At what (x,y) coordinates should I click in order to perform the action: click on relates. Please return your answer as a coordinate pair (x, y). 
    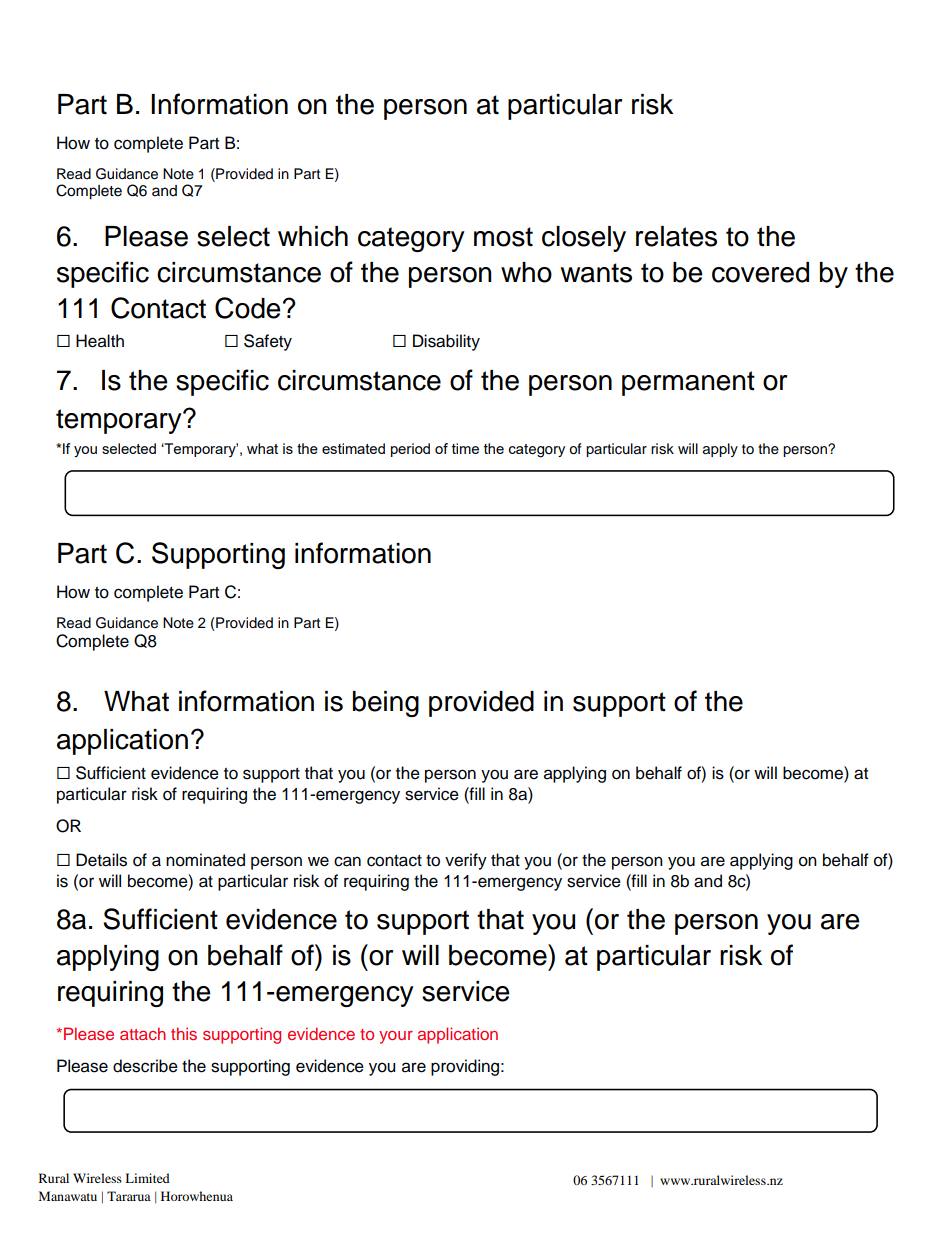
    Looking at the image, I should click on (676, 236).
